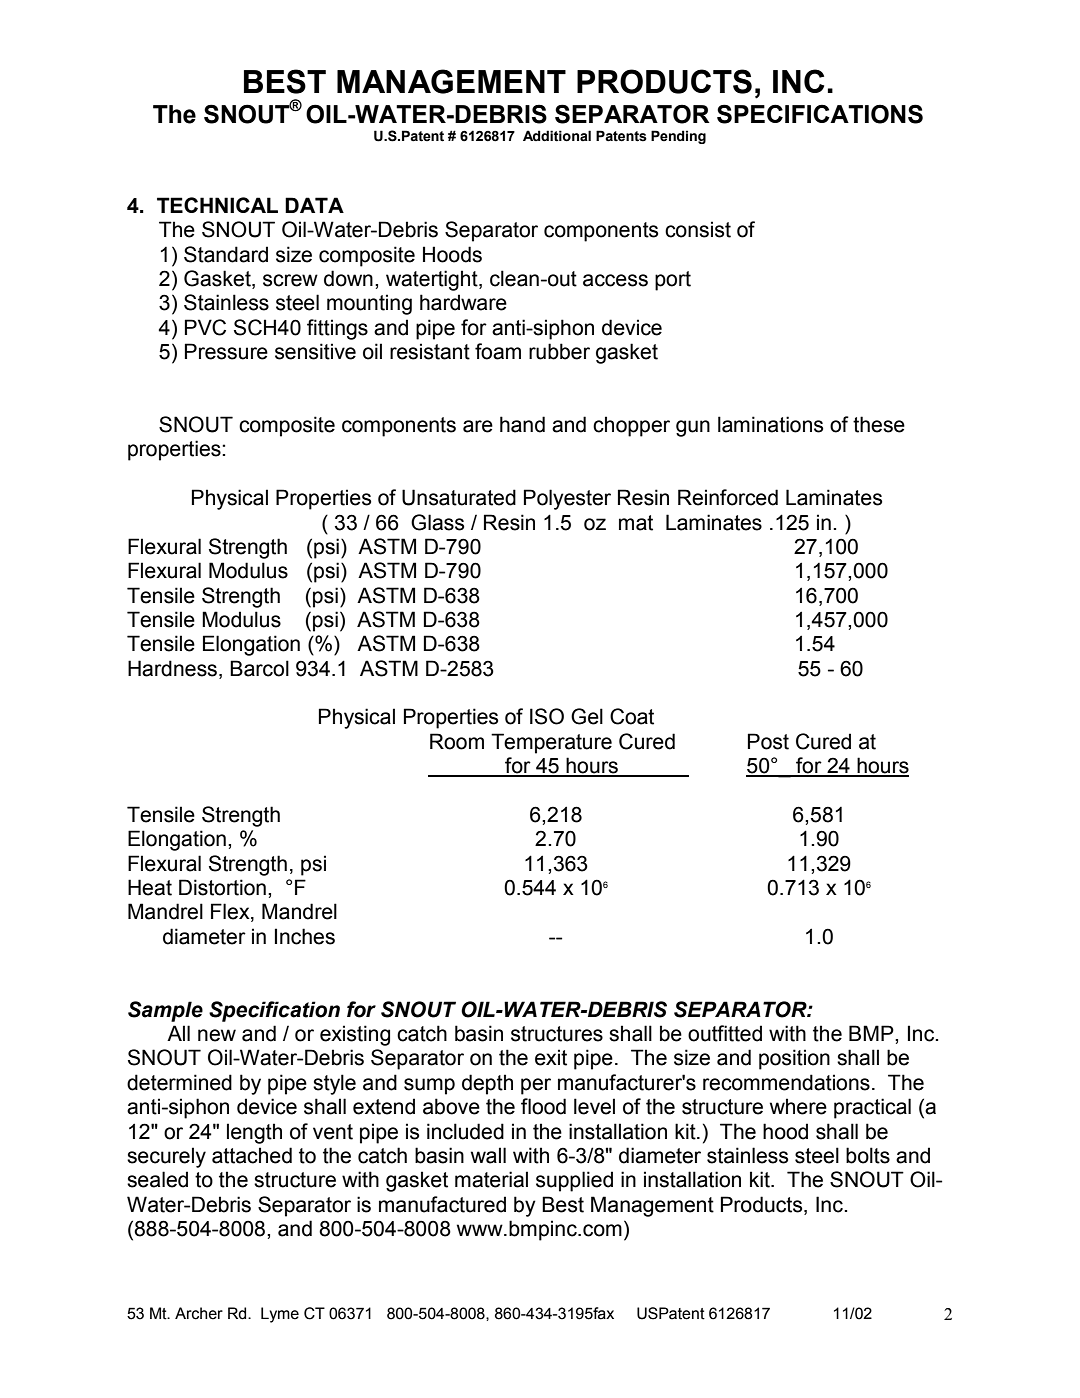 The image size is (1080, 1398). I want to click on Hardness, so click(174, 668).
